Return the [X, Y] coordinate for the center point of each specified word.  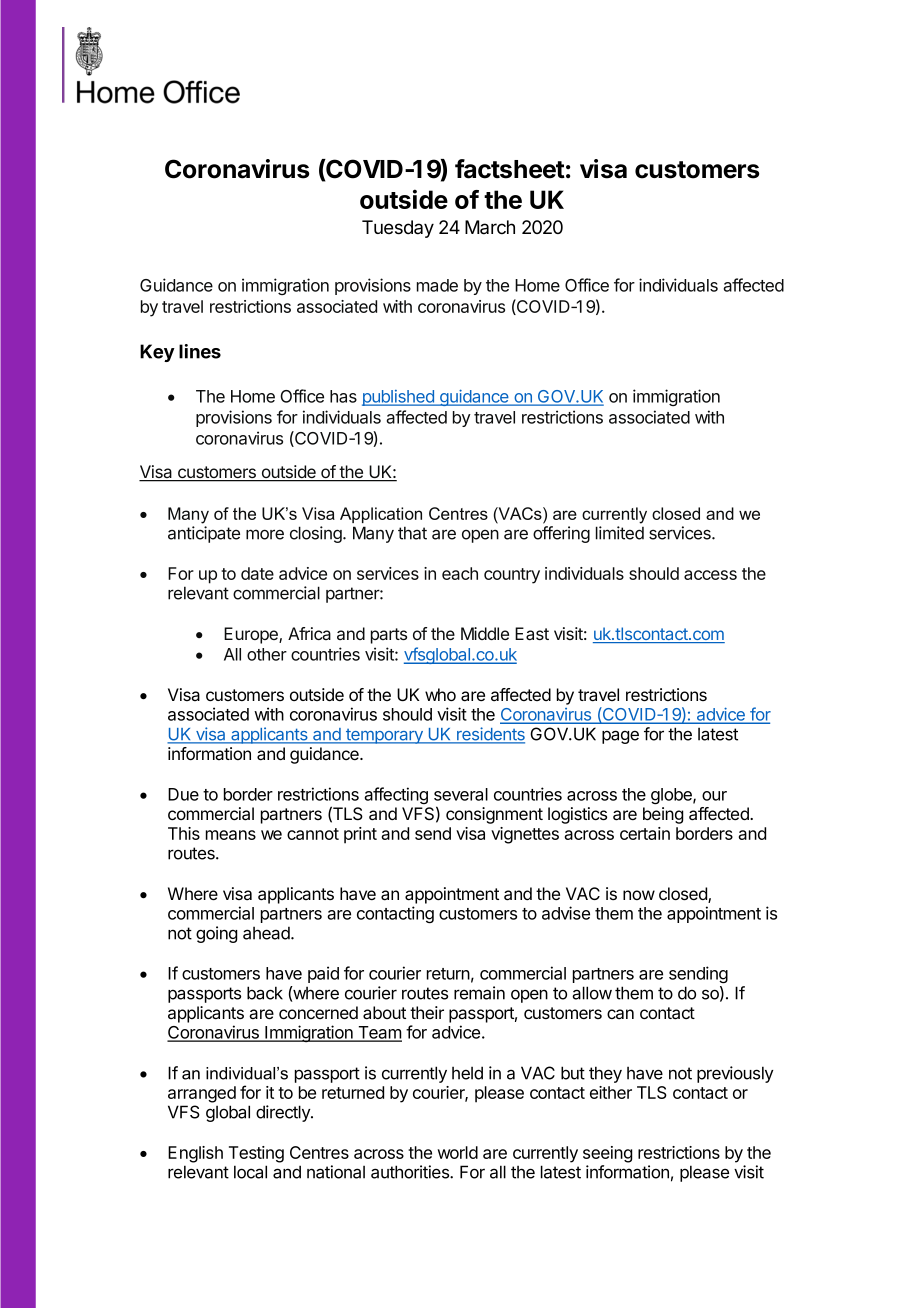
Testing [256, 1154]
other [267, 654]
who [440, 694]
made [437, 285]
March [490, 227]
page [620, 737]
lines [200, 351]
